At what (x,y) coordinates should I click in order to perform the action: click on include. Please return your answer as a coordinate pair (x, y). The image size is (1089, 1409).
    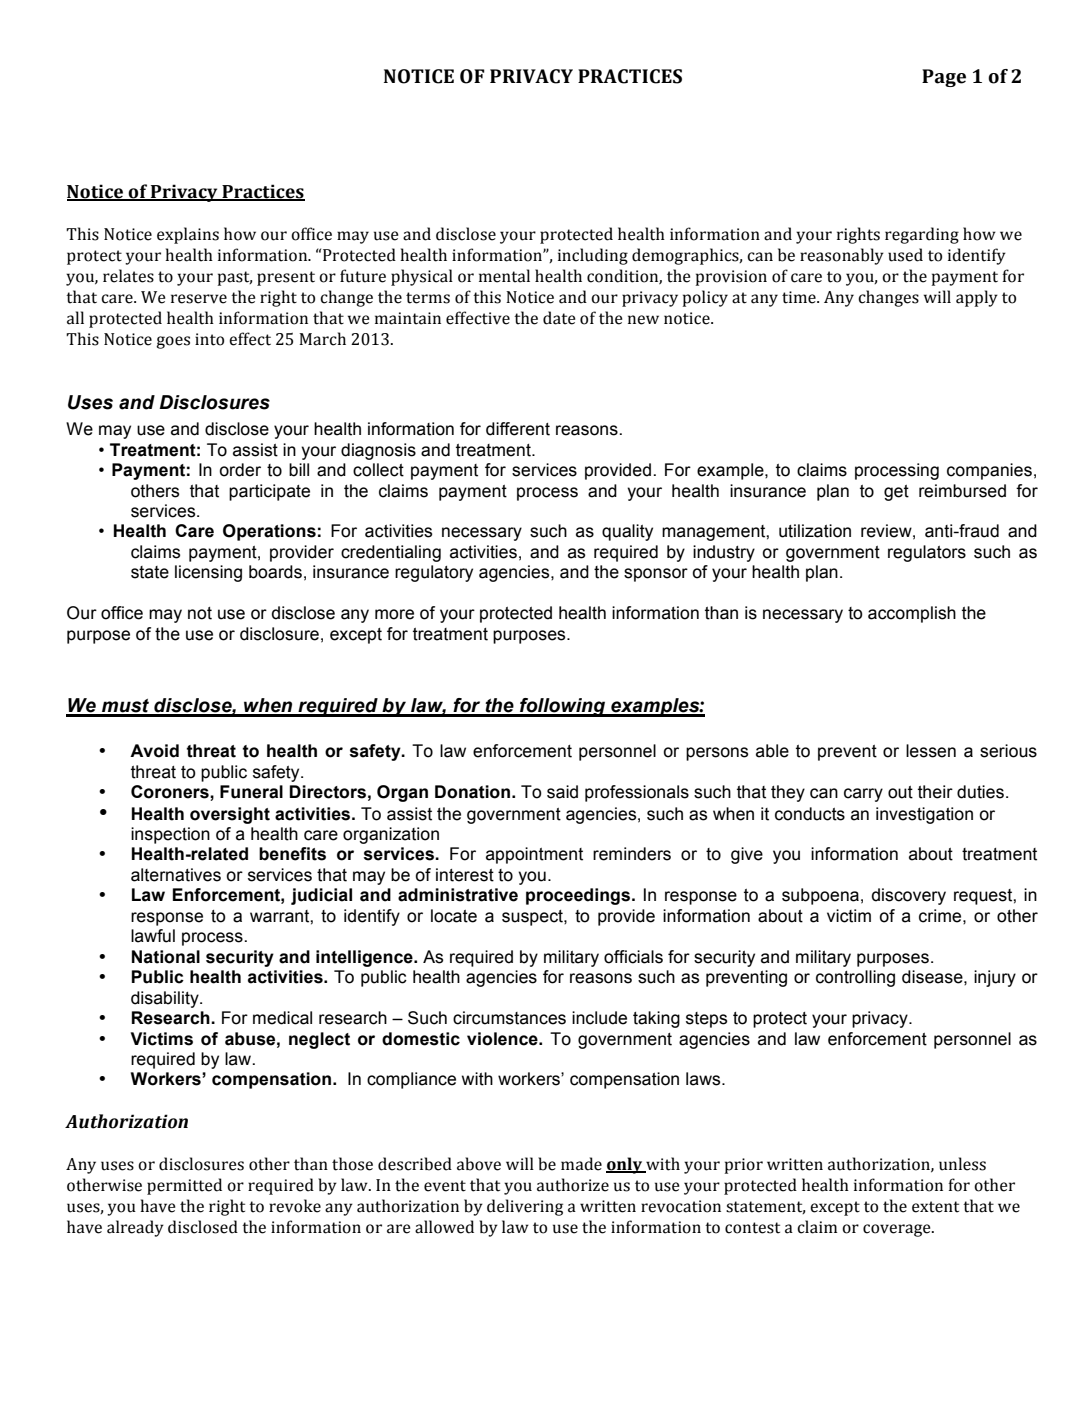
    Looking at the image, I should click on (599, 1018).
